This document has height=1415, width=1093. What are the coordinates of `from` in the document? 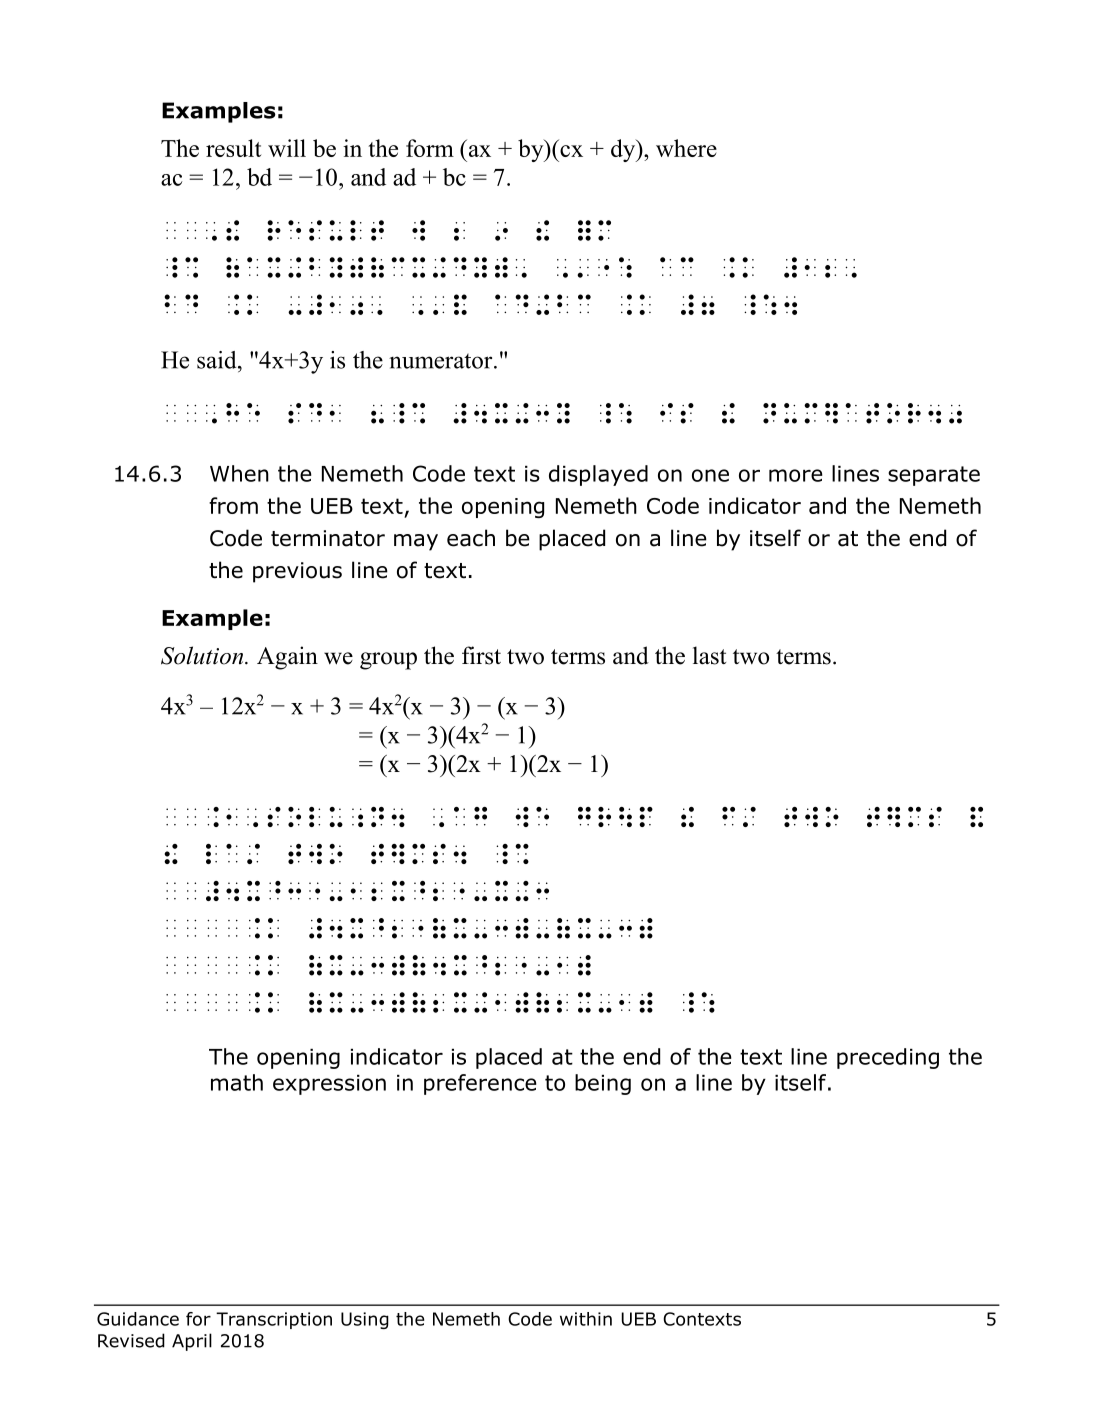 It's located at (233, 505).
